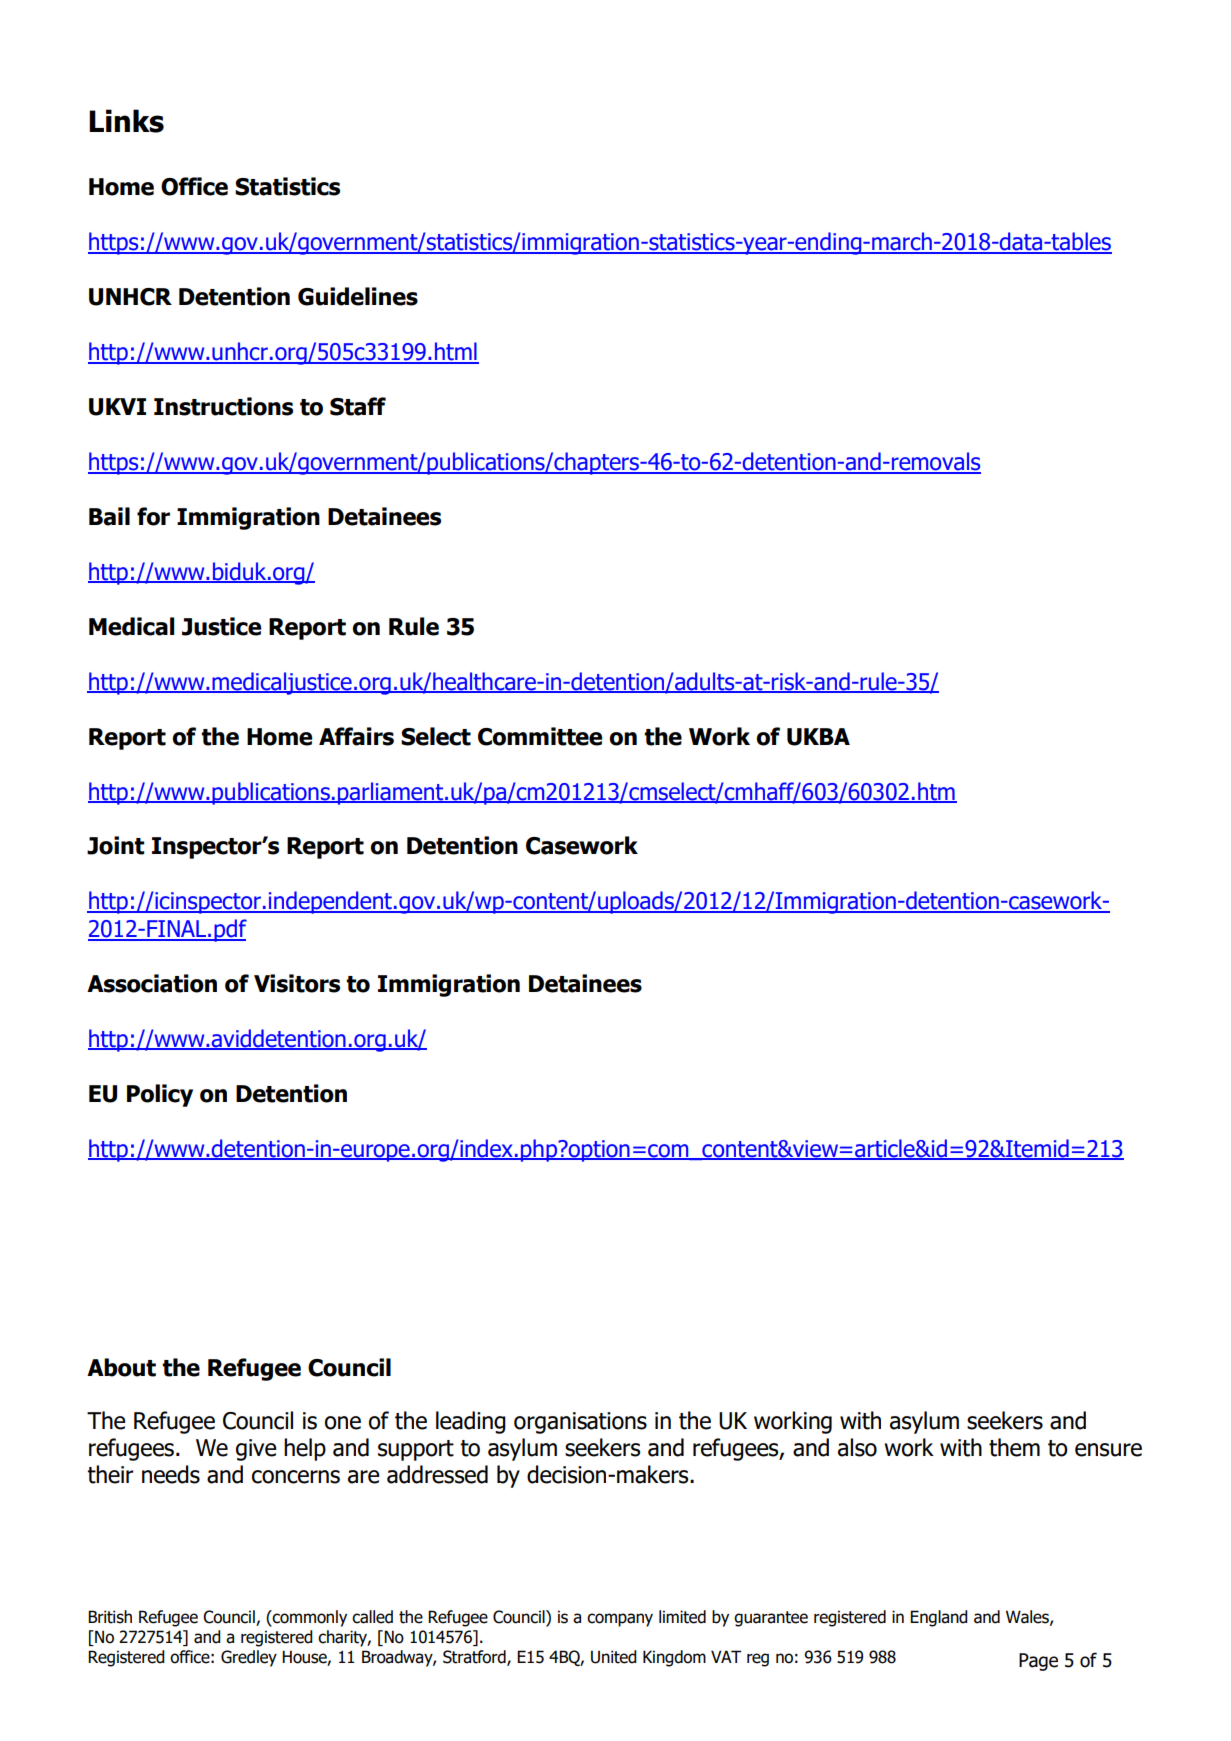  Describe the element at coordinates (121, 1367) in the screenshot. I see `About` at that location.
